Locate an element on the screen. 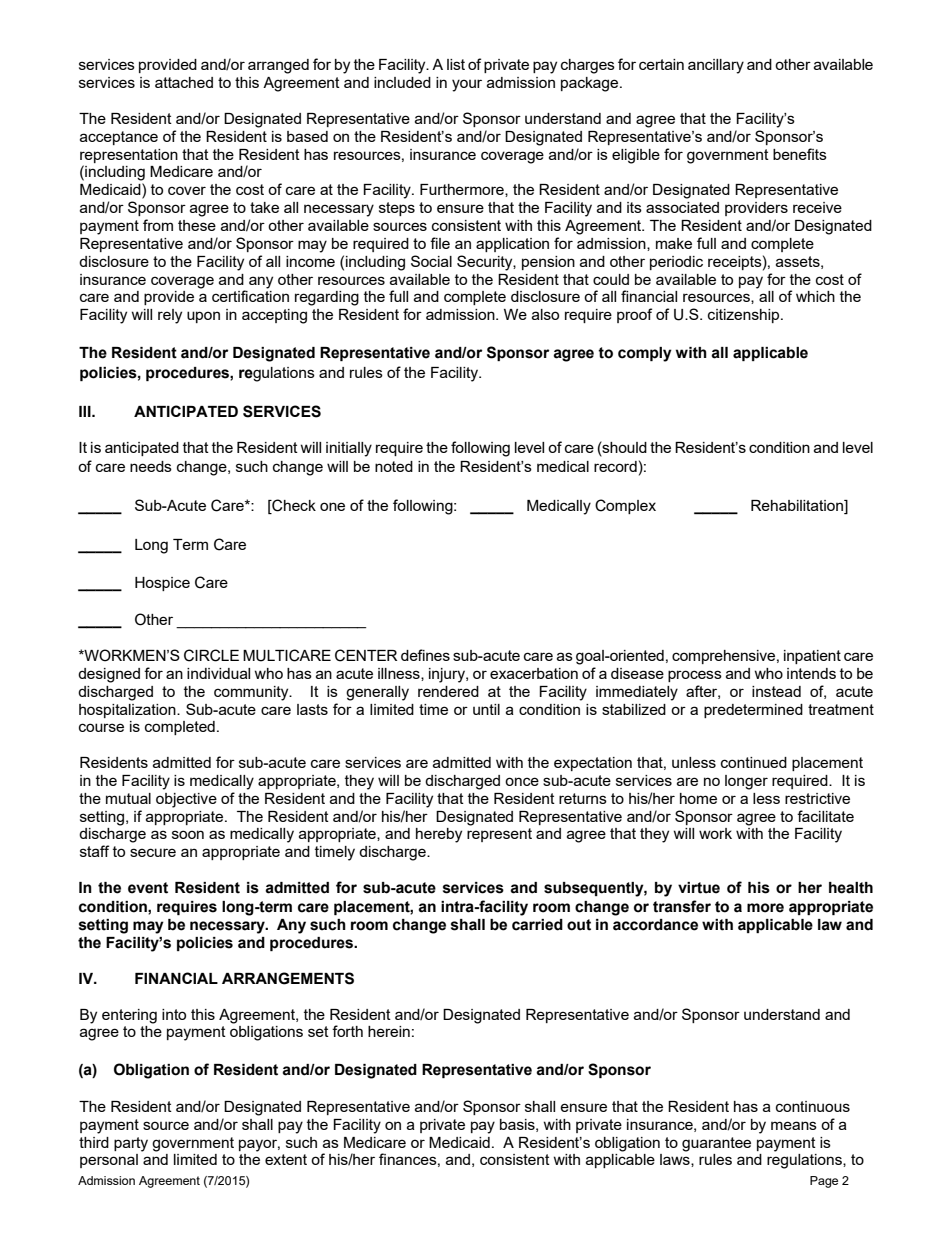 The height and width of the screenshot is (1233, 952). party is located at coordinates (131, 1144).
